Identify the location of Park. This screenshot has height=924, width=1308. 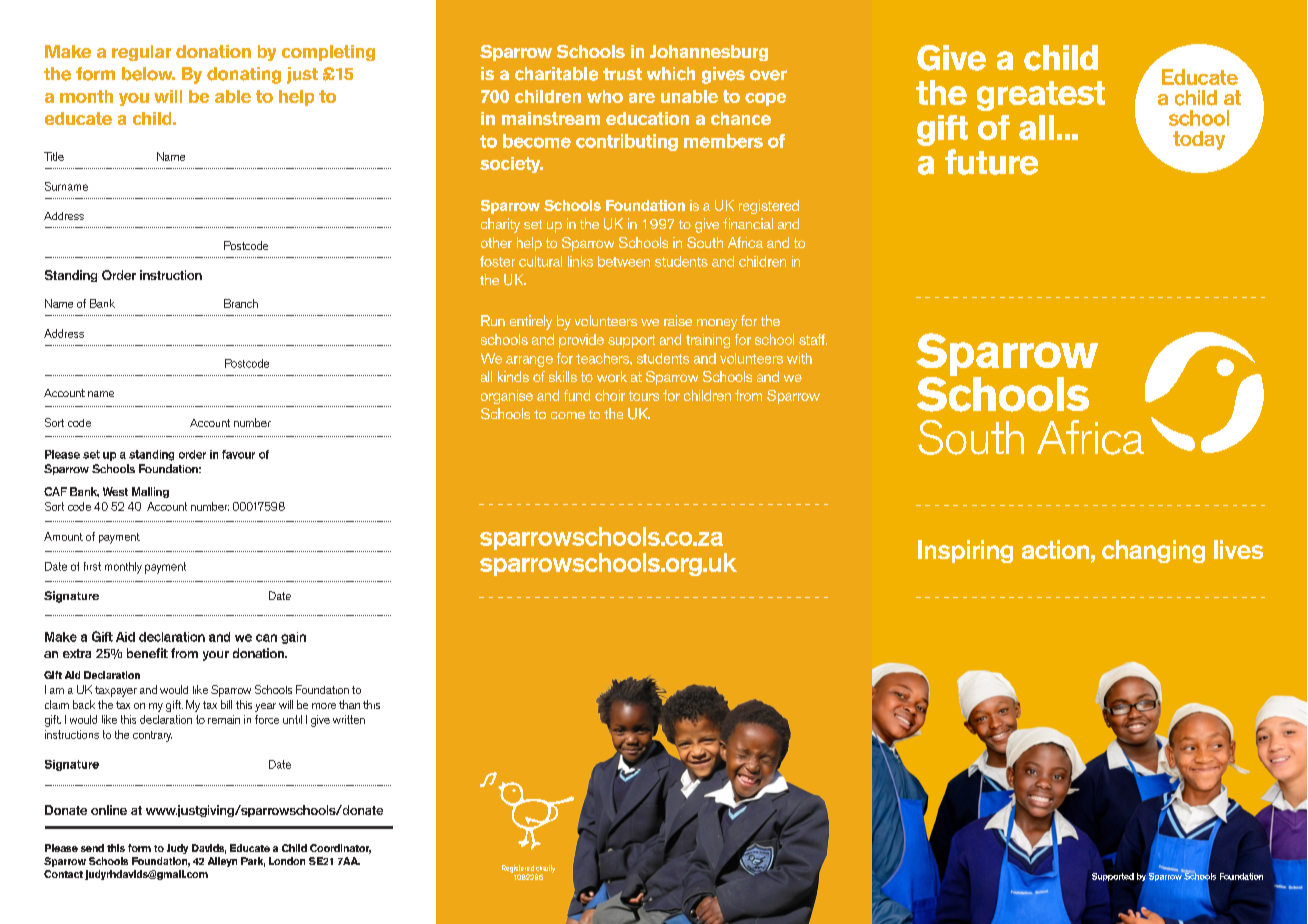
(253, 862).
